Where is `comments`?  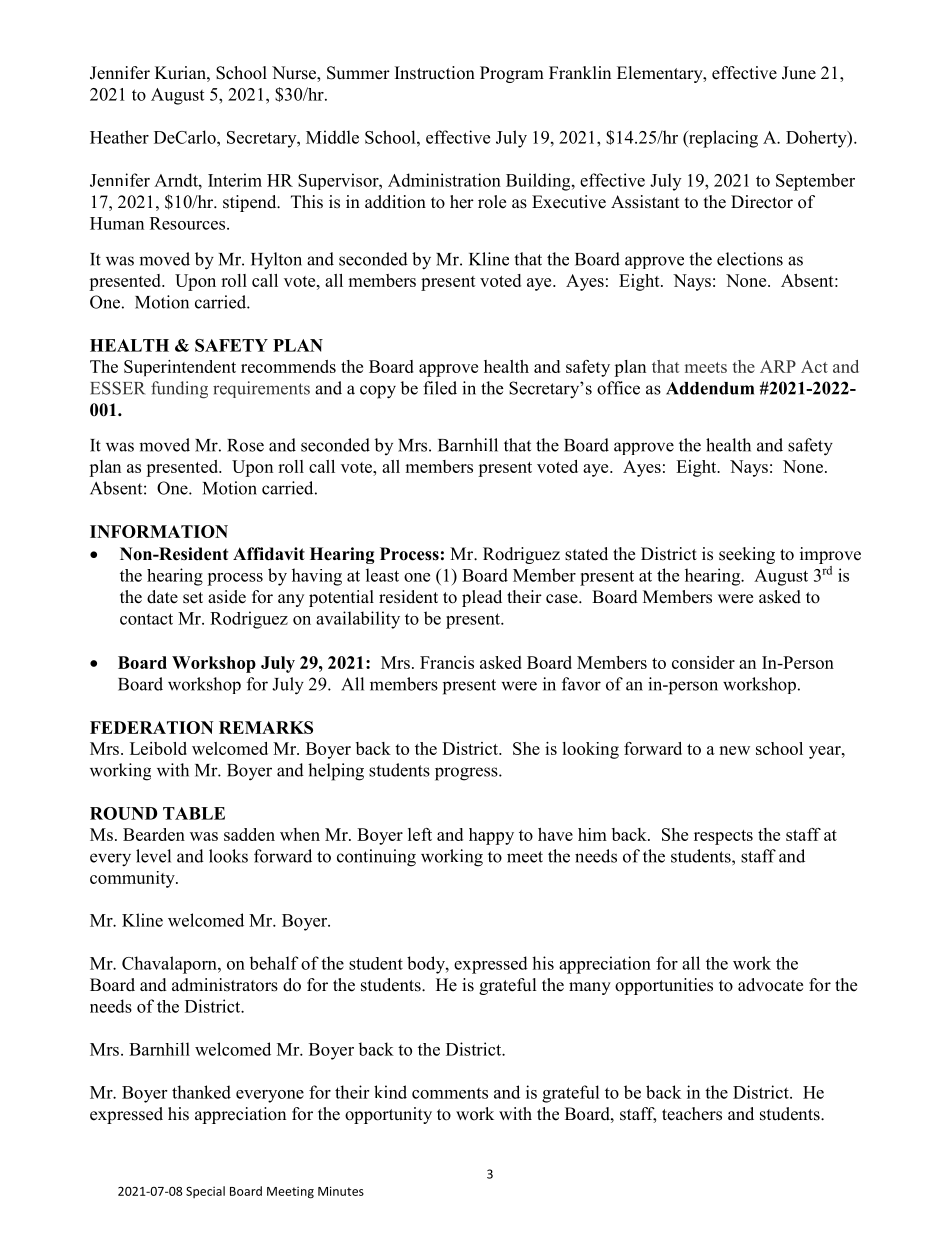
comments is located at coordinates (450, 1093).
